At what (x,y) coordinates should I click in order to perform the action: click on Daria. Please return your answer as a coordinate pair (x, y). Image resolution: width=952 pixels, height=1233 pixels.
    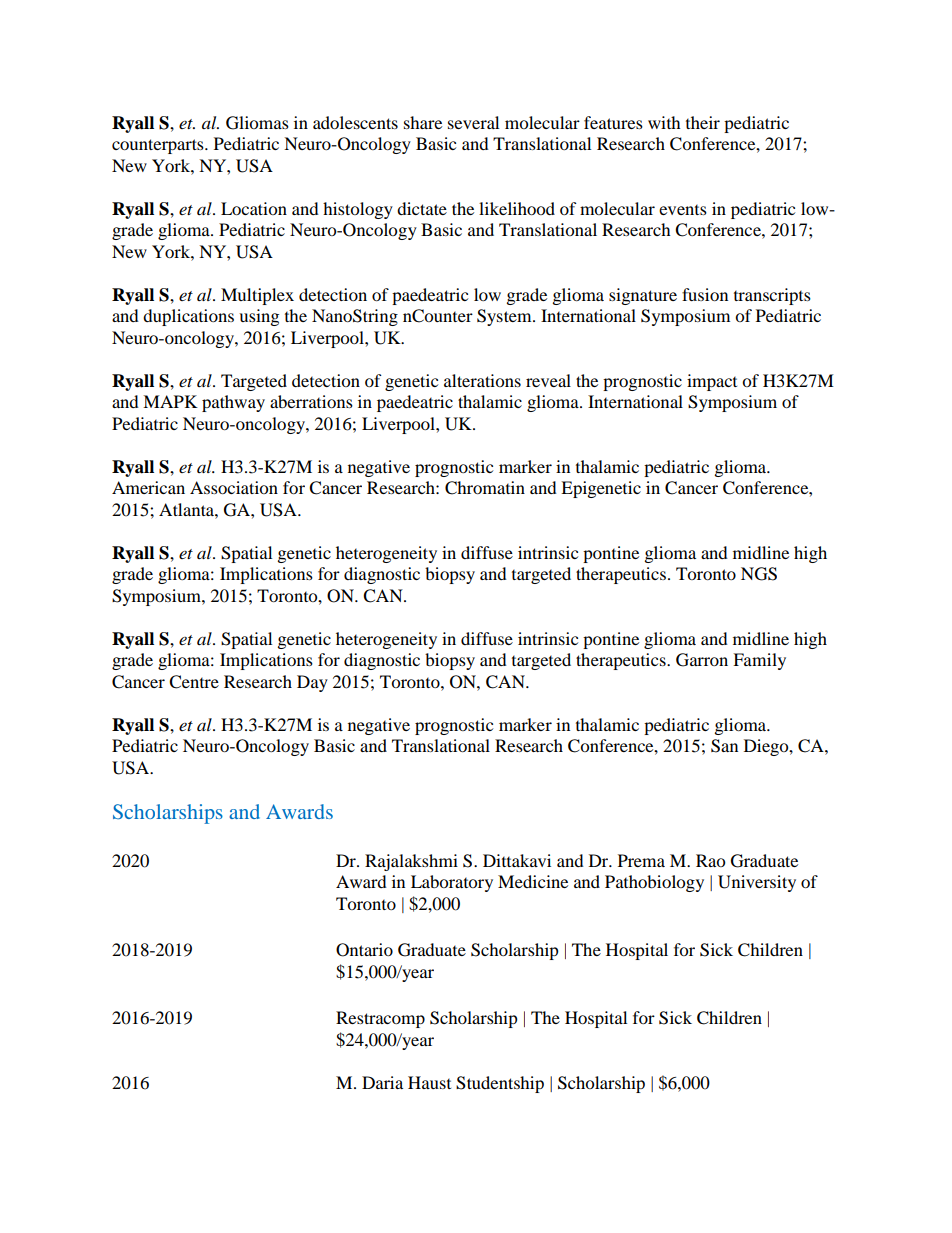
    Looking at the image, I should click on (382, 1082).
